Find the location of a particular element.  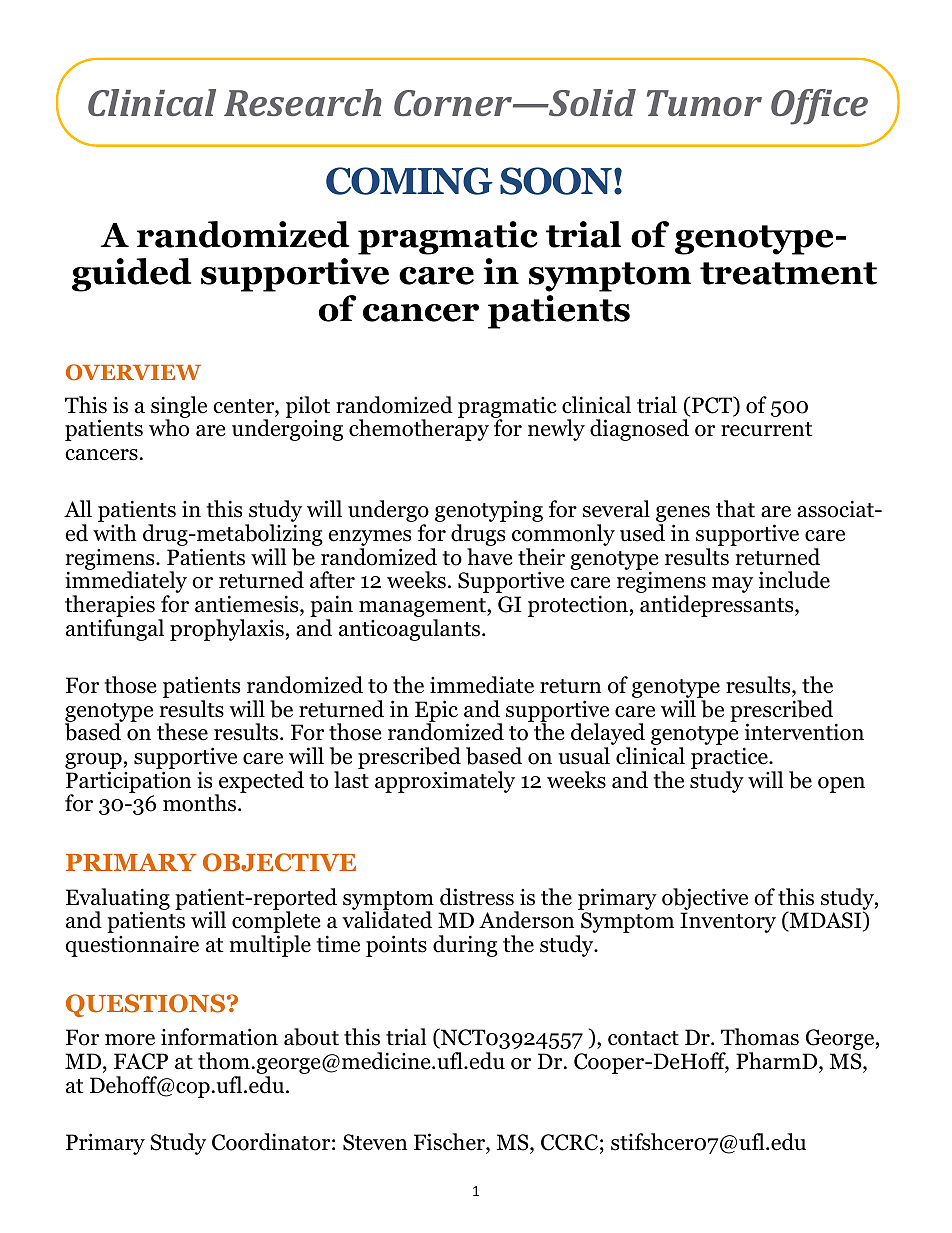

Research is located at coordinates (303, 102).
